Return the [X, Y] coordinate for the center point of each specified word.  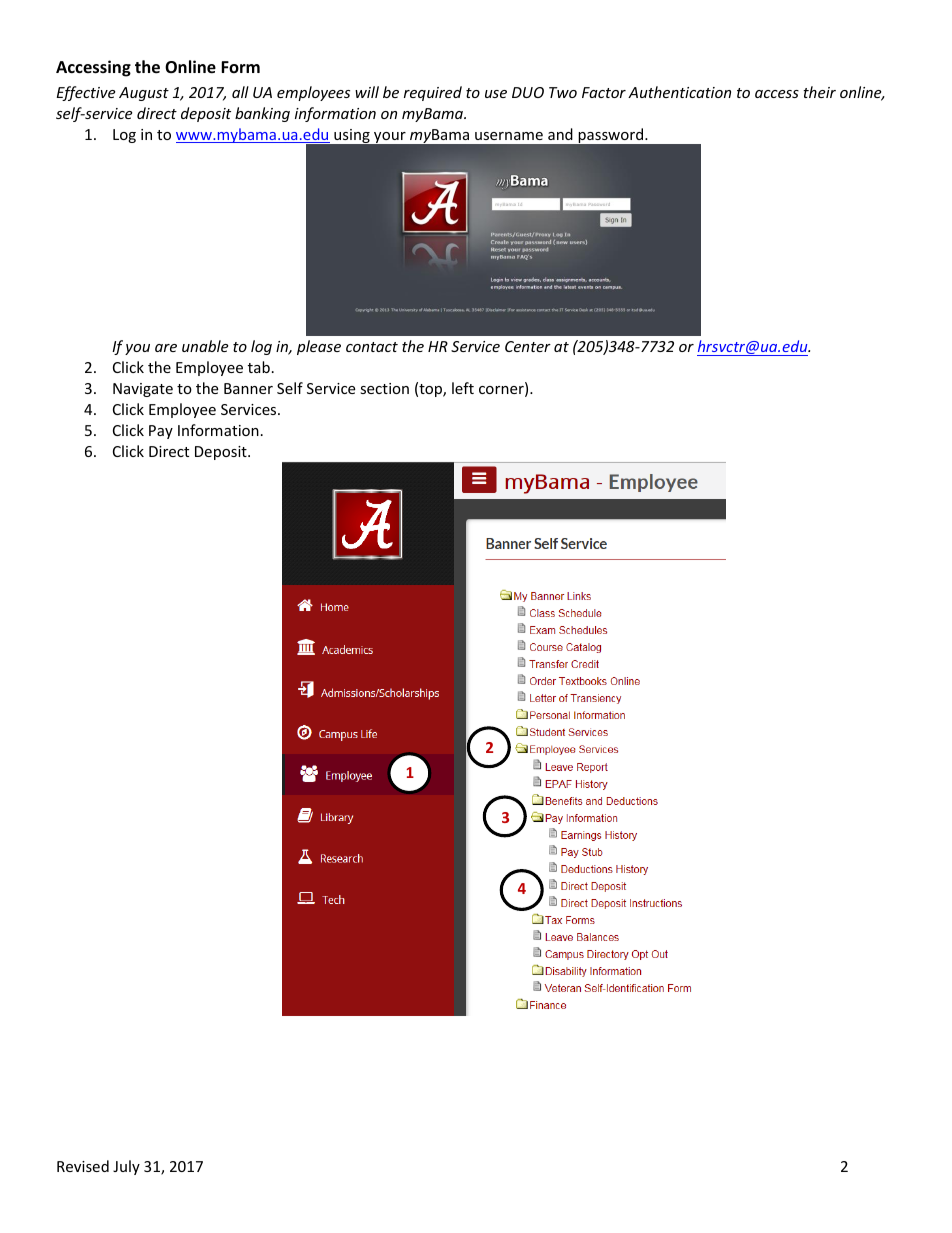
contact [372, 347]
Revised [83, 1166]
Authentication [679, 92]
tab [259, 367]
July [126, 1167]
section [384, 388]
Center [528, 346]
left [463, 388]
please [319, 347]
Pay [161, 432]
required [433, 93]
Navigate [143, 390]
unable [205, 346]
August [144, 94]
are [166, 348]
